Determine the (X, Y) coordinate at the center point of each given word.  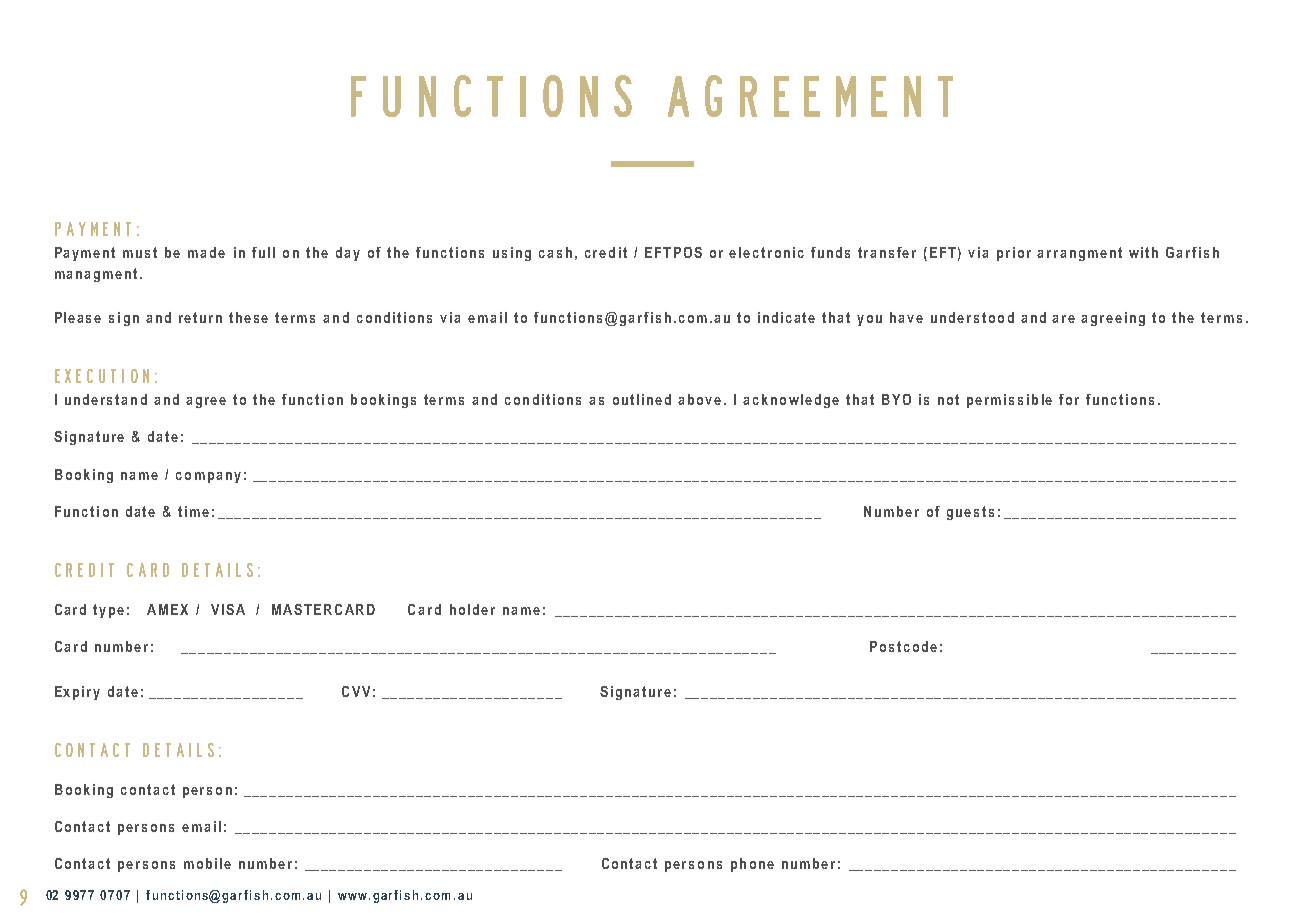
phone (752, 865)
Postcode (903, 646)
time (193, 511)
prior (1014, 254)
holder (472, 609)
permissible (1009, 401)
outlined (642, 399)
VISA (228, 609)
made (206, 252)
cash (555, 252)
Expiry (77, 693)
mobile (207, 863)
